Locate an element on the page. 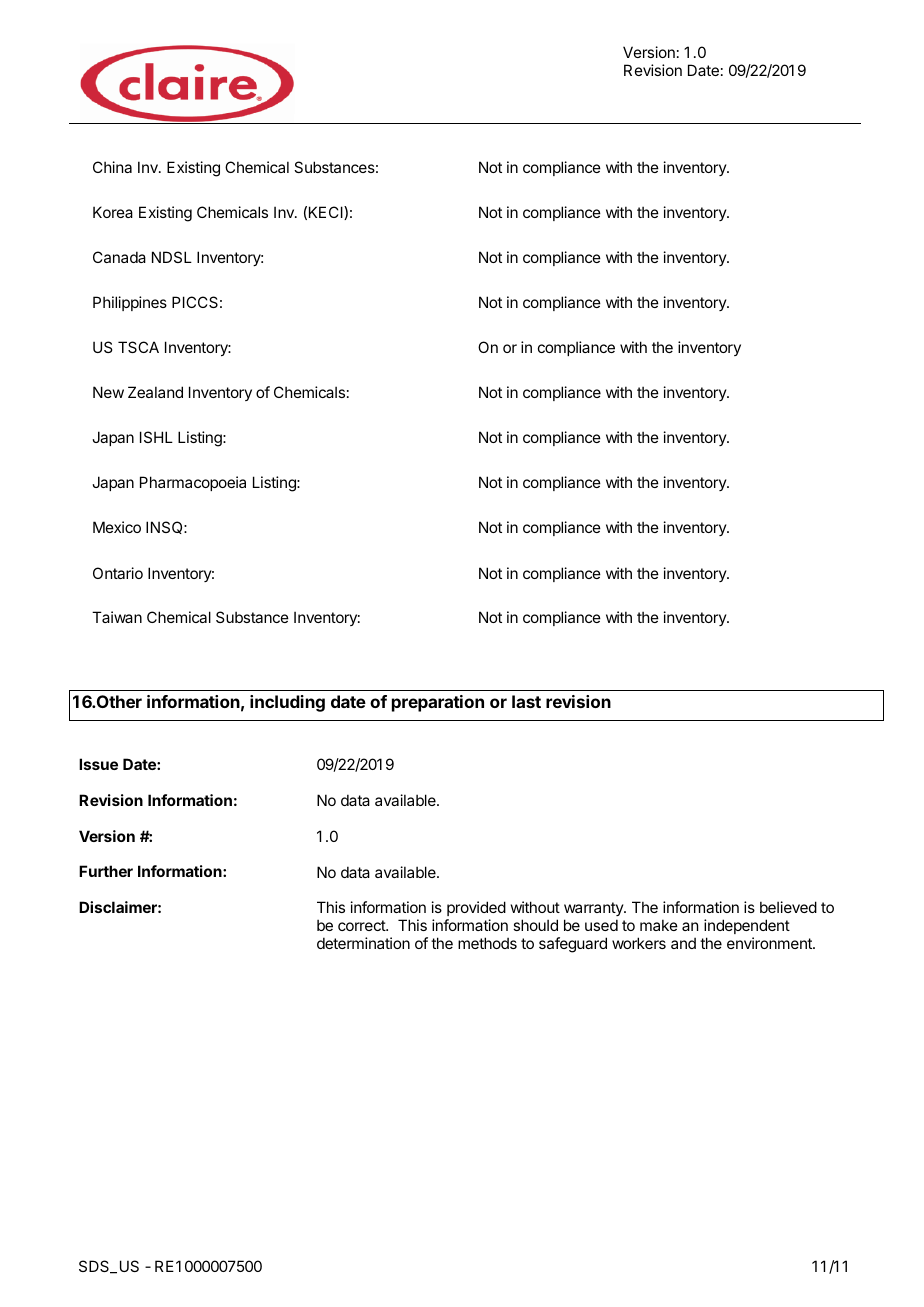  Canada is located at coordinates (119, 257).
